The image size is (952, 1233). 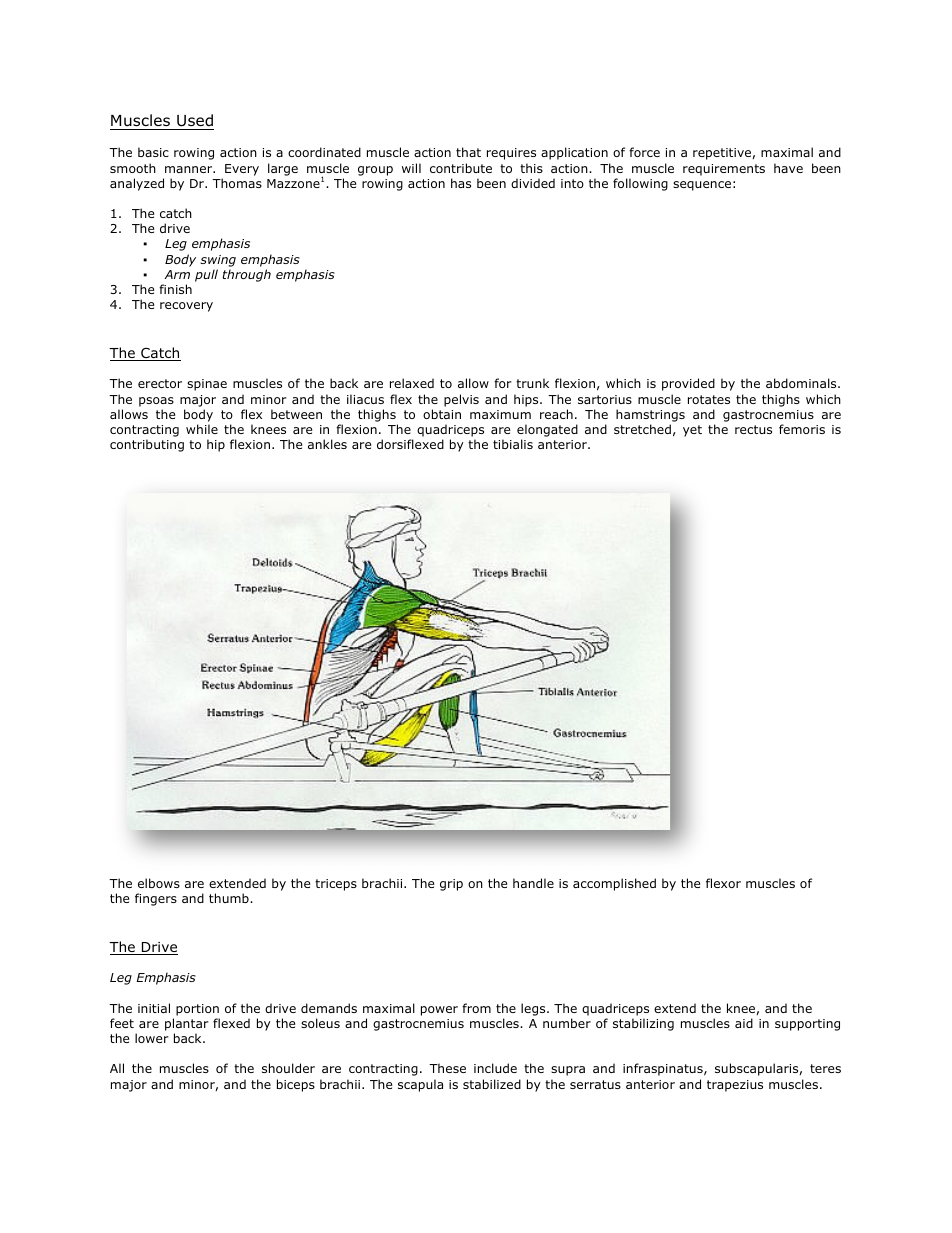 I want to click on spinae, so click(x=207, y=385).
